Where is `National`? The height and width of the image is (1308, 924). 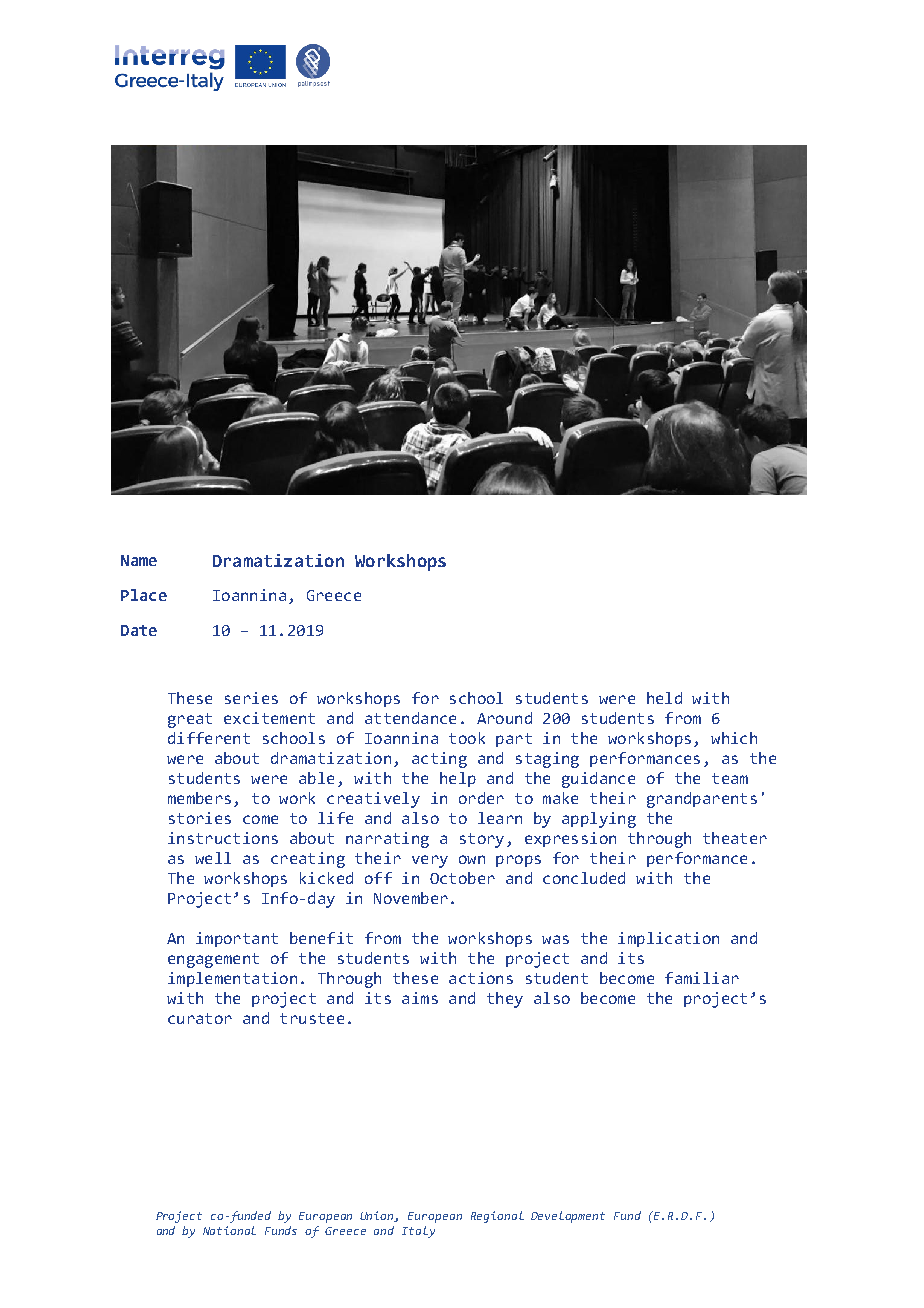 National is located at coordinates (229, 1230).
